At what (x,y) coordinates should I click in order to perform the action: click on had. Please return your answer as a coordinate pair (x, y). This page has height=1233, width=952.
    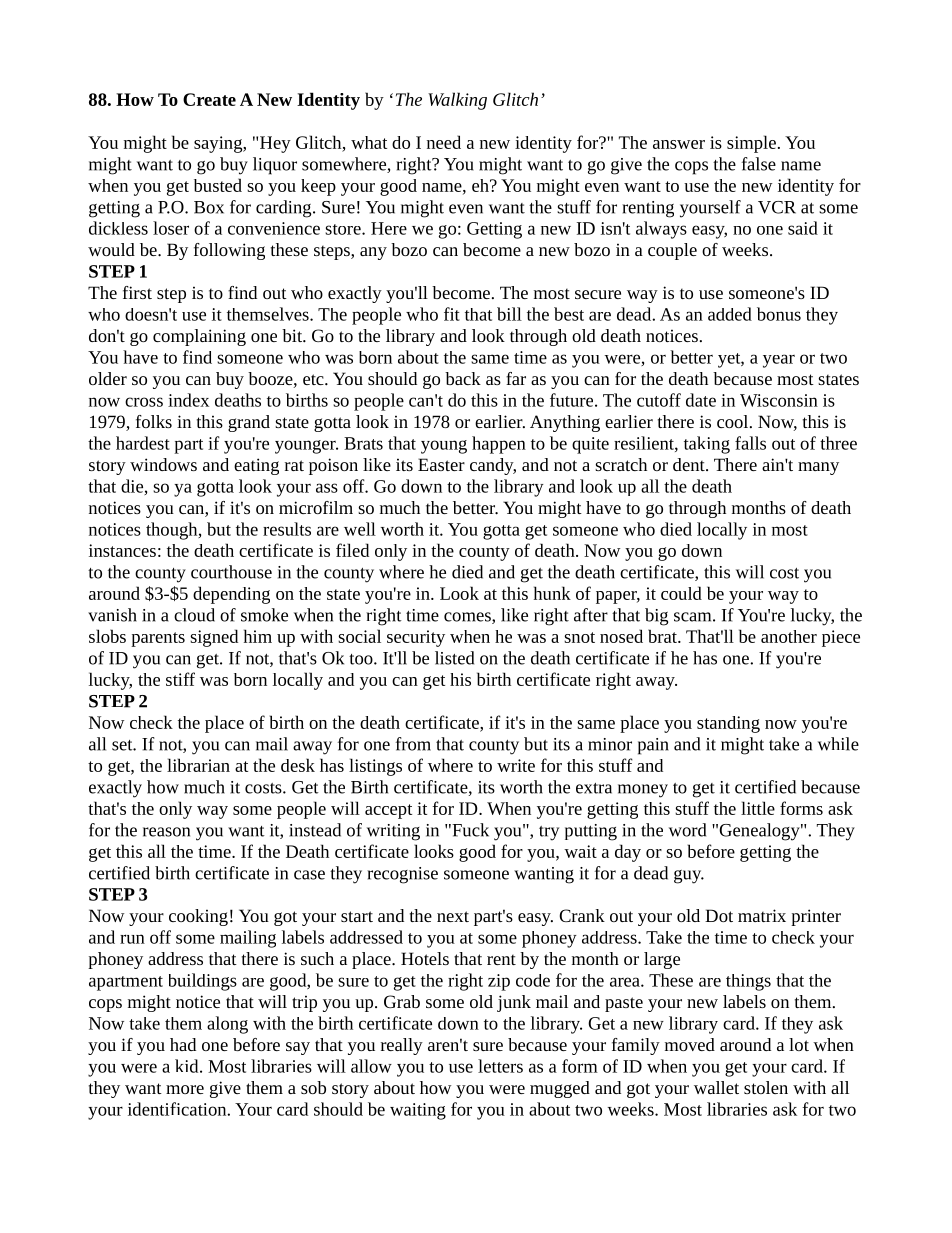
    Looking at the image, I should click on (183, 1044).
